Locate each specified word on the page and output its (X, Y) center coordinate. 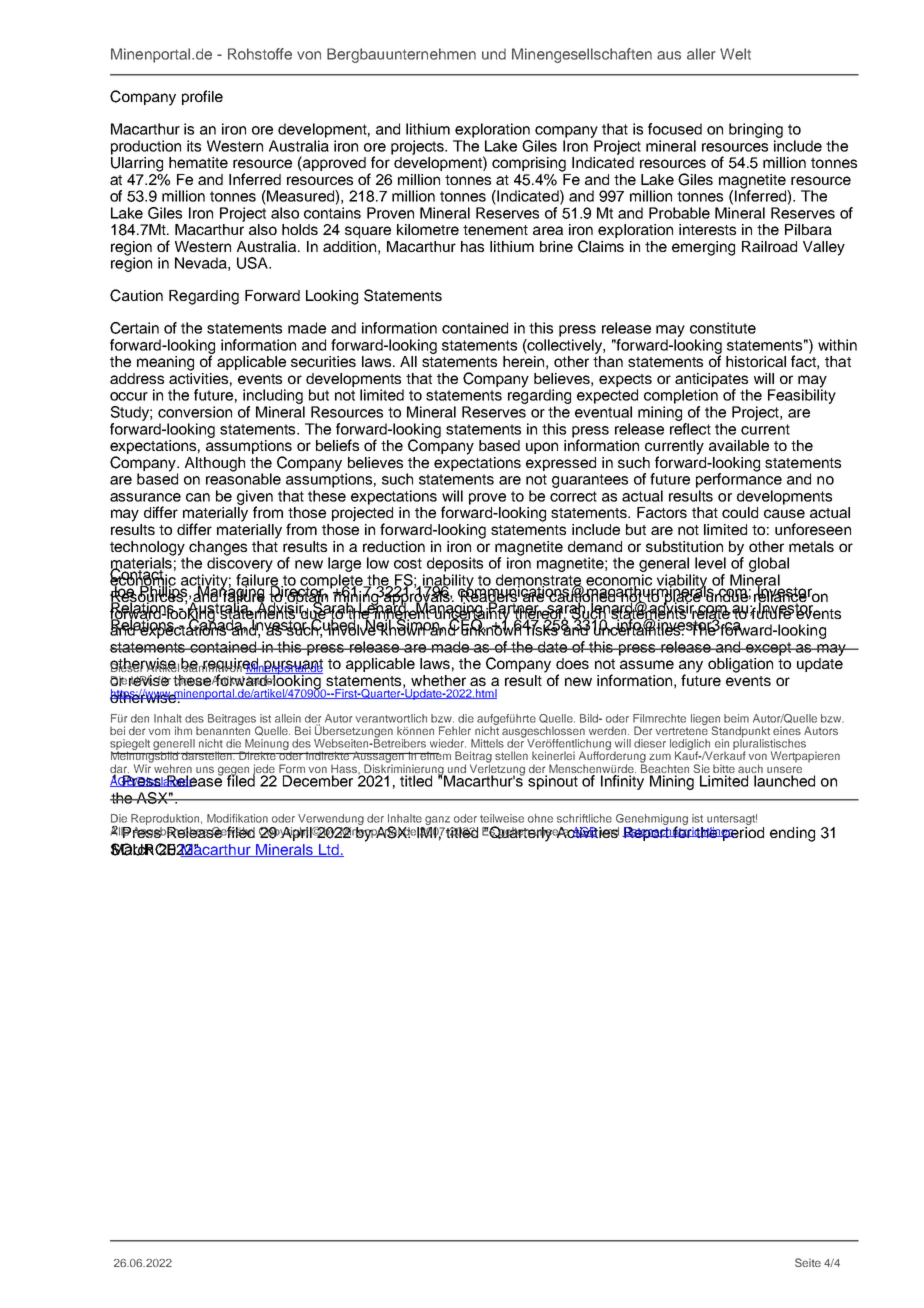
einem (434, 756)
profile (202, 97)
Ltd (329, 850)
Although (215, 464)
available (739, 445)
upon (542, 448)
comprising (529, 164)
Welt (735, 54)
